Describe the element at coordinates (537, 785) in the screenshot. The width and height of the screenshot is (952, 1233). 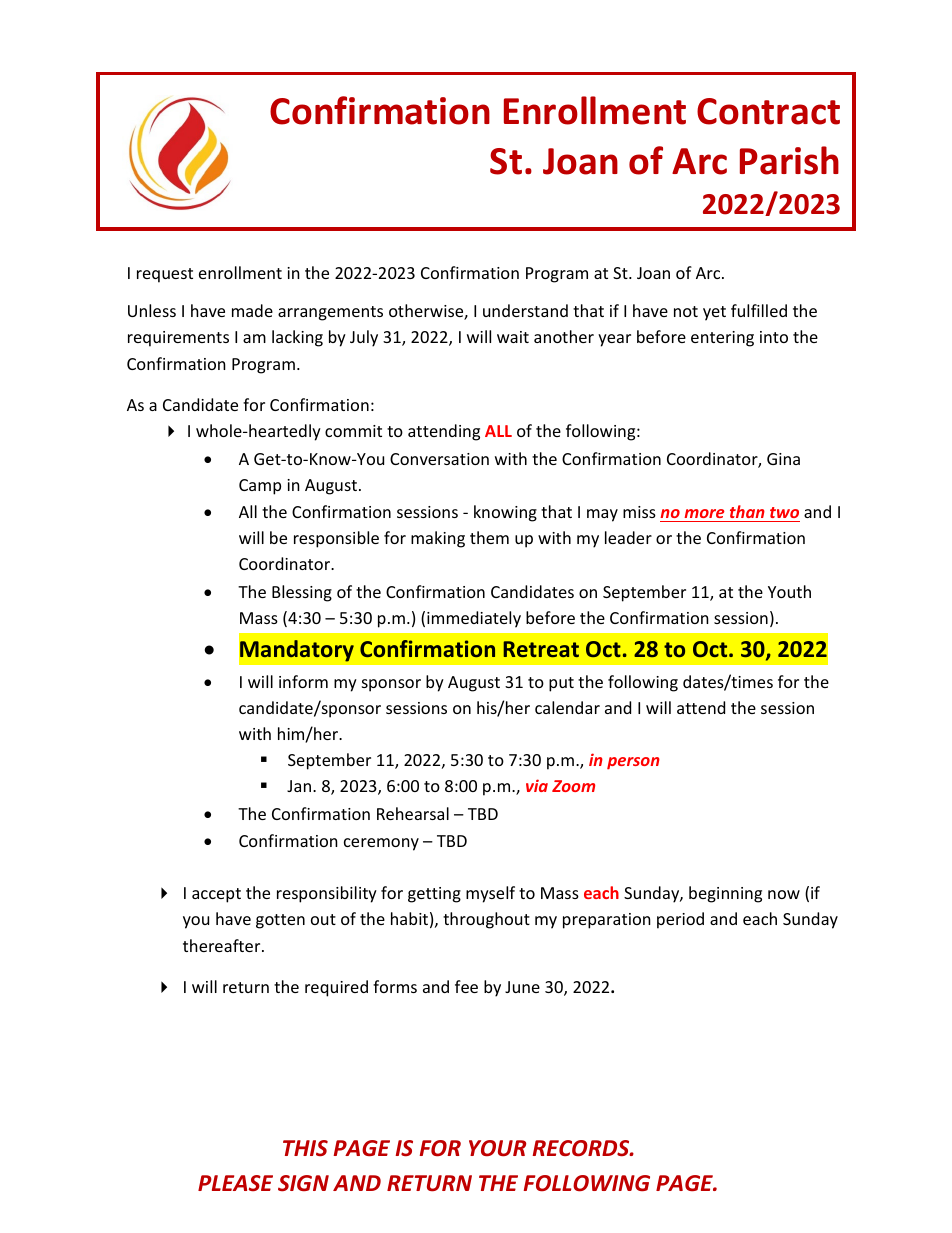
I see `via` at that location.
